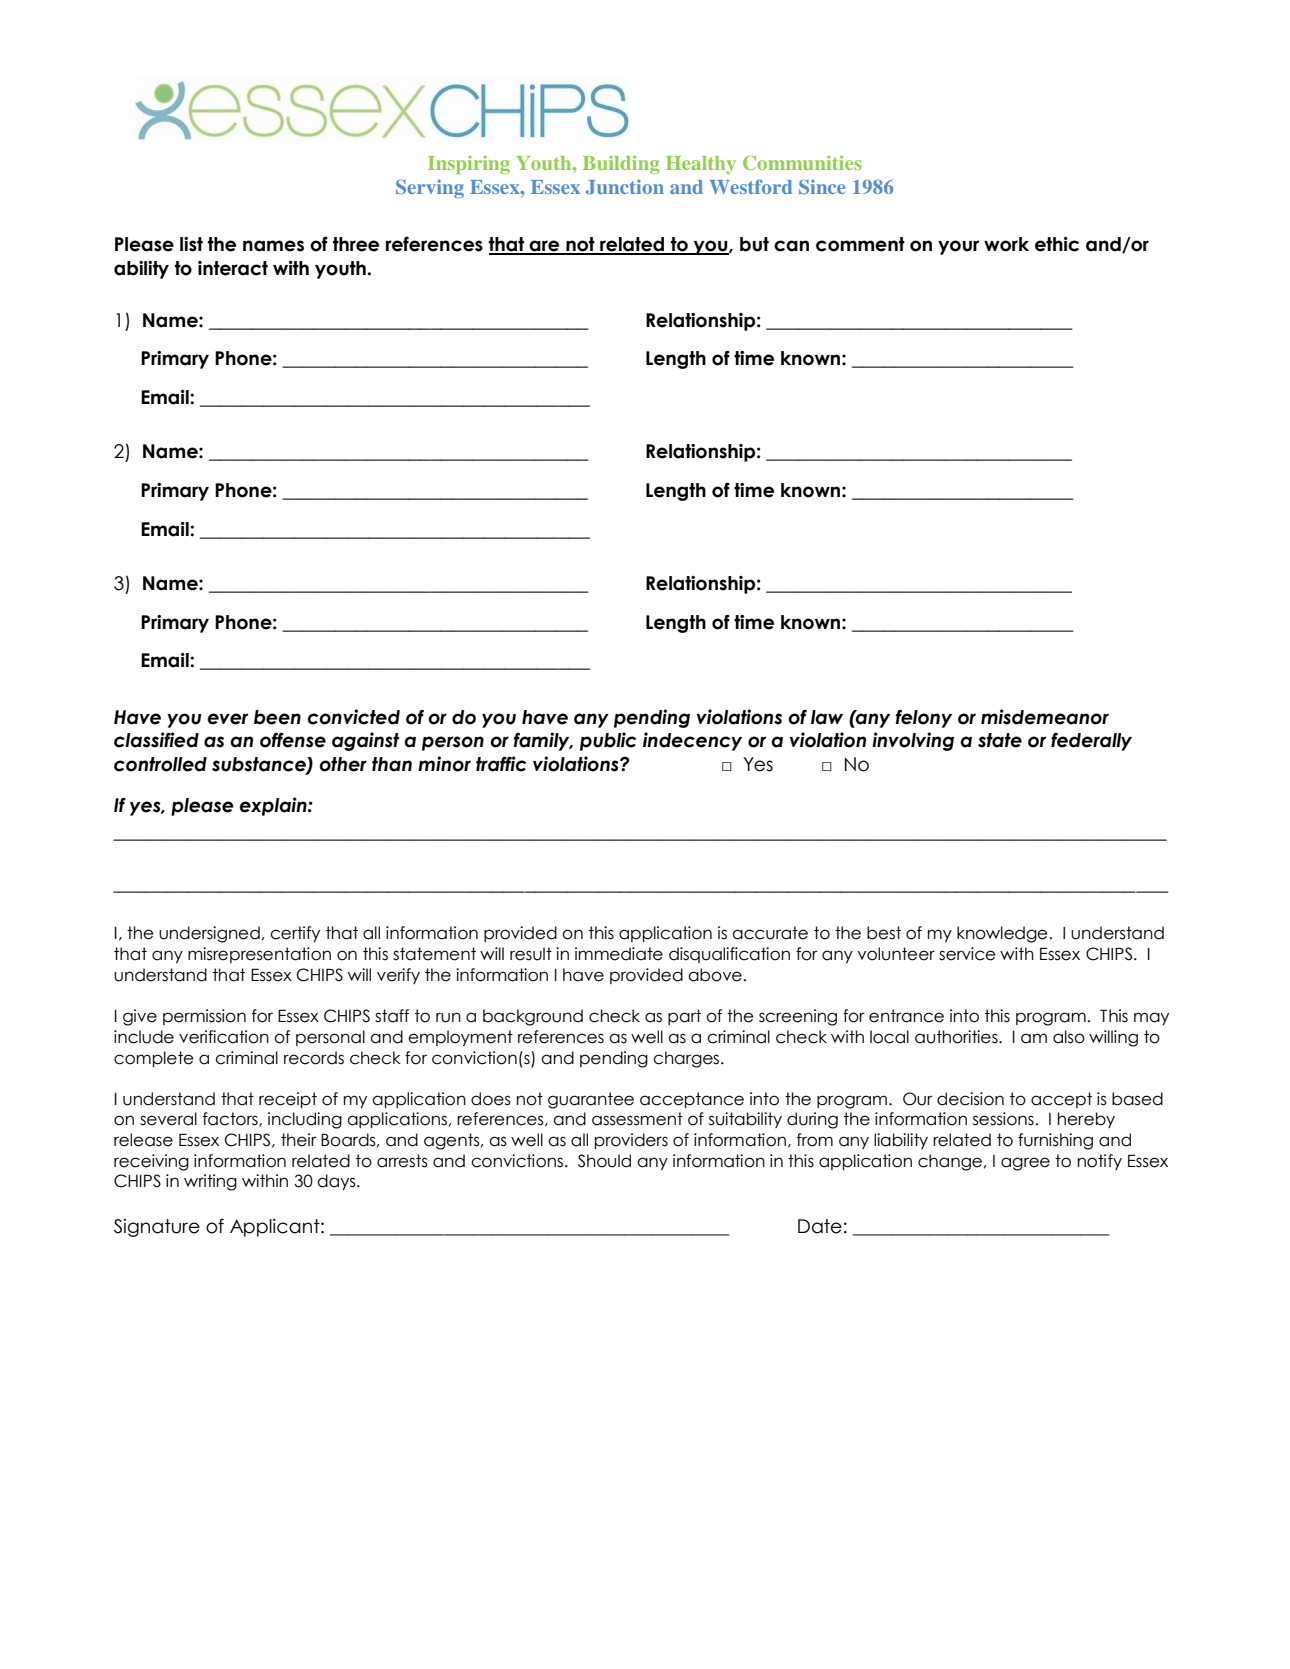 Image resolution: width=1290 pixels, height=1669 pixels. What do you see at coordinates (1002, 934) in the screenshot?
I see `knowledge` at bounding box center [1002, 934].
